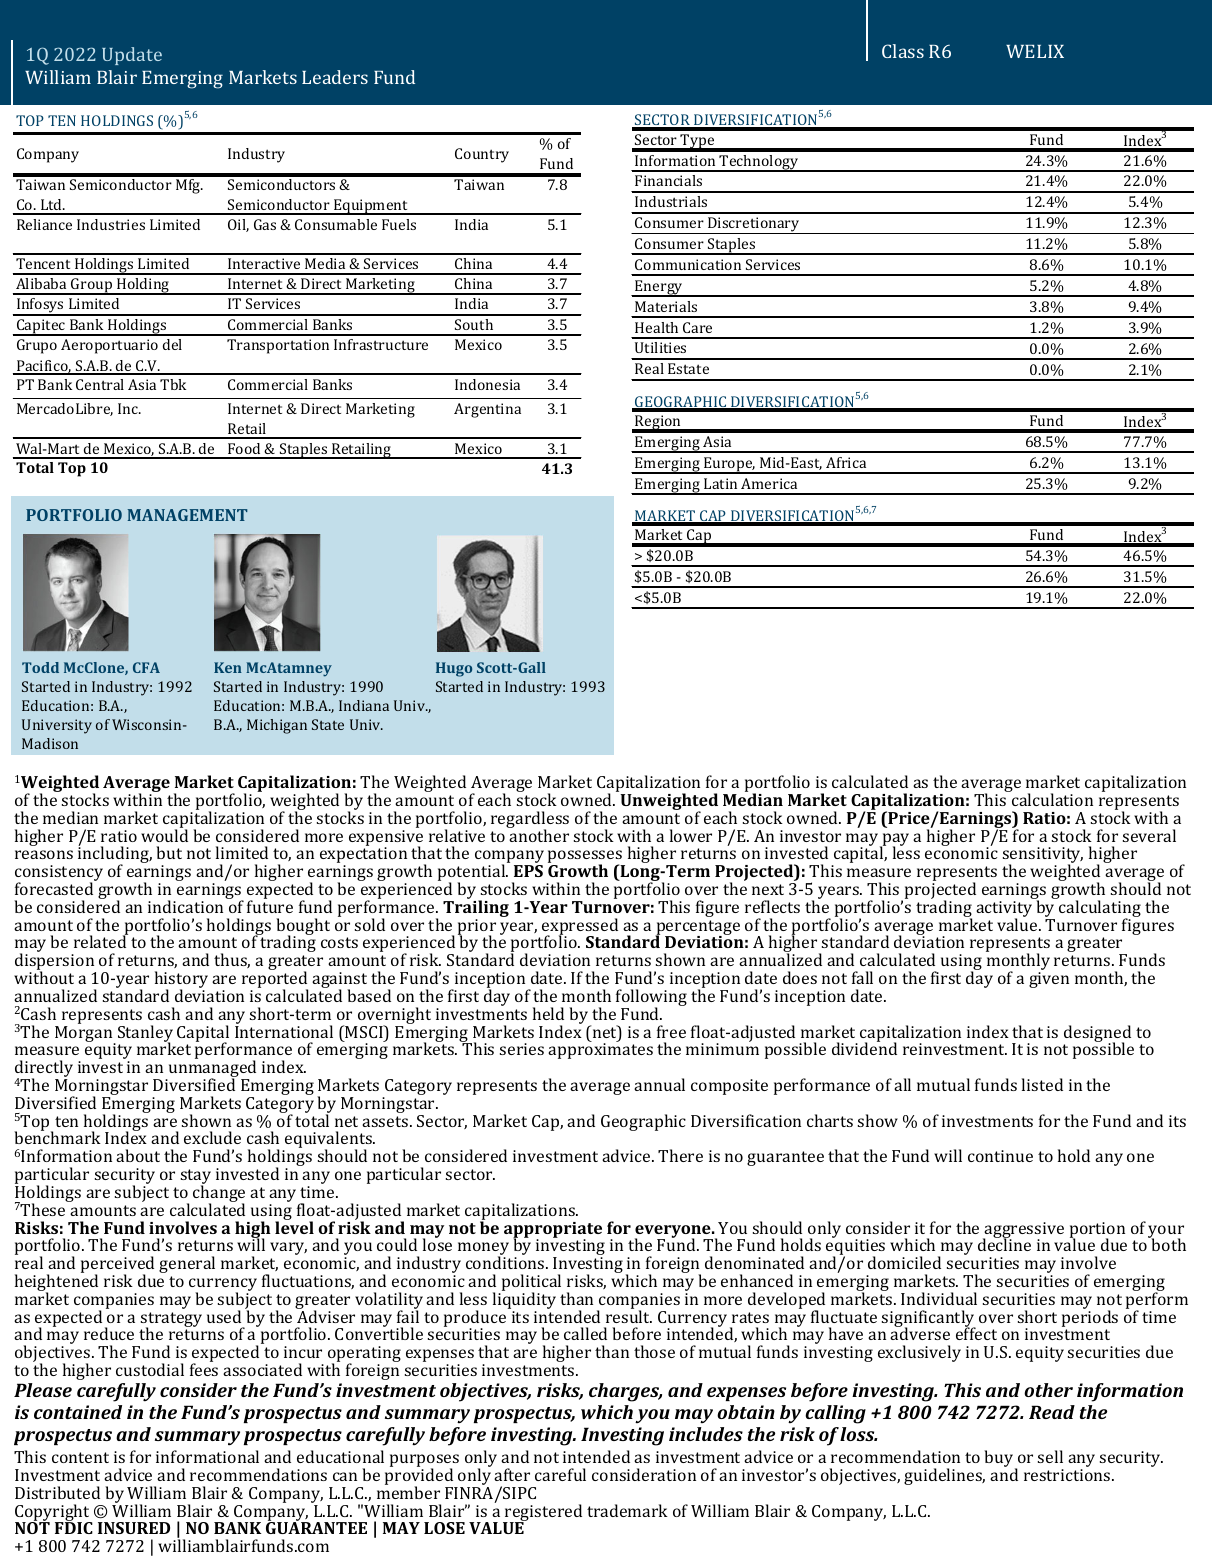 The image size is (1212, 1568). What do you see at coordinates (134, 1528) in the screenshot?
I see `INSURED` at bounding box center [134, 1528].
